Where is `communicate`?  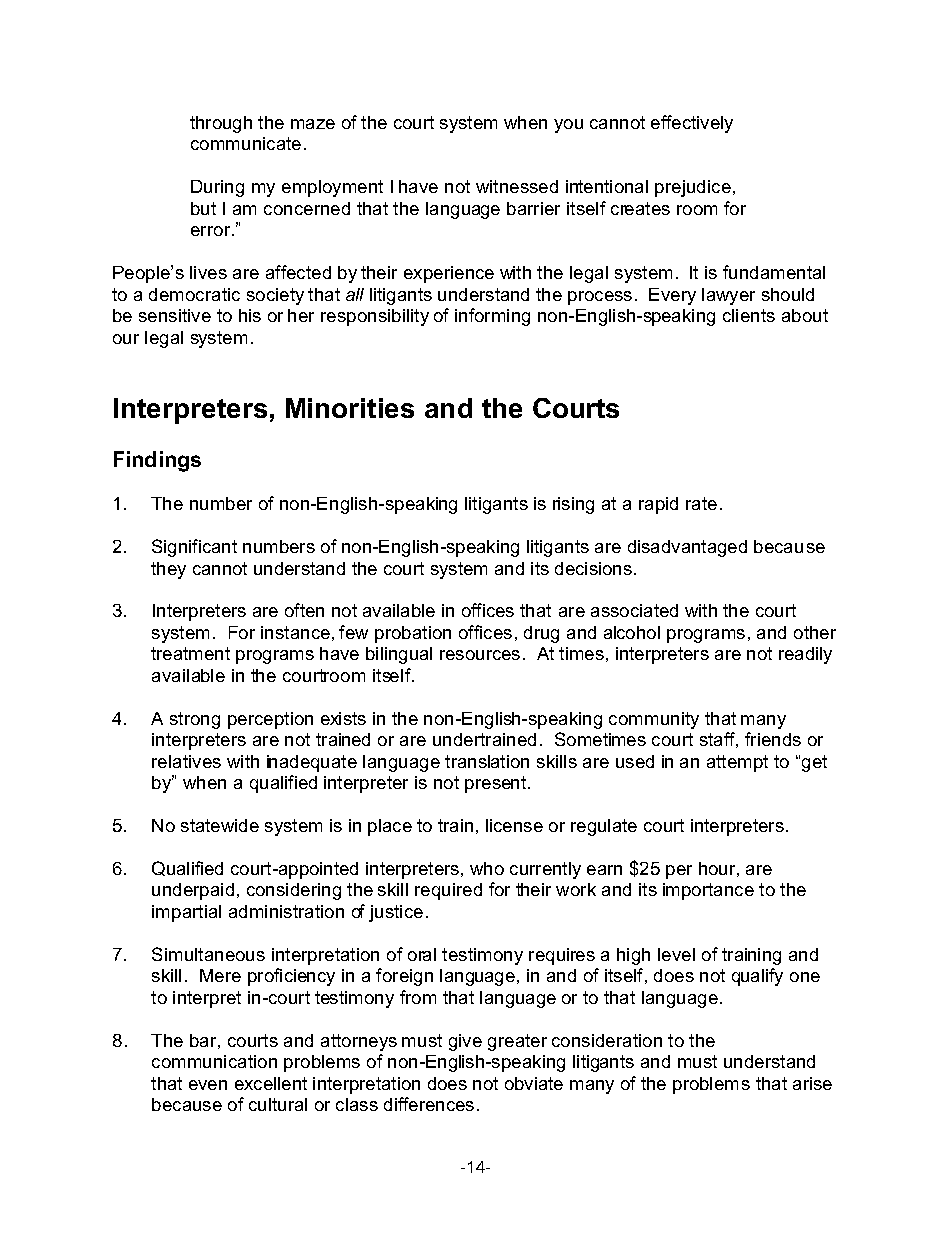
communicate is located at coordinates (246, 143).
